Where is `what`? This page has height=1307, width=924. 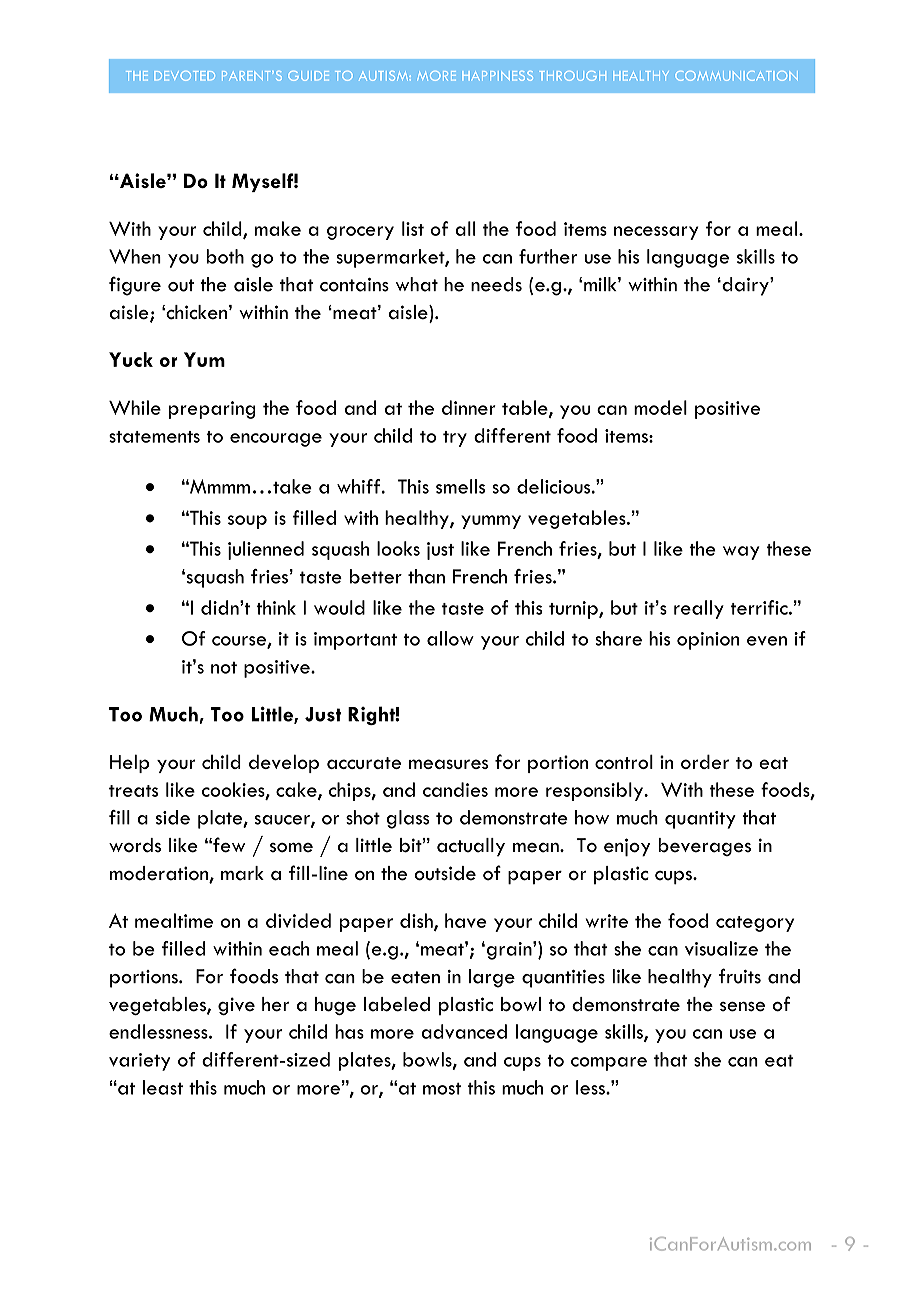 what is located at coordinates (417, 284).
